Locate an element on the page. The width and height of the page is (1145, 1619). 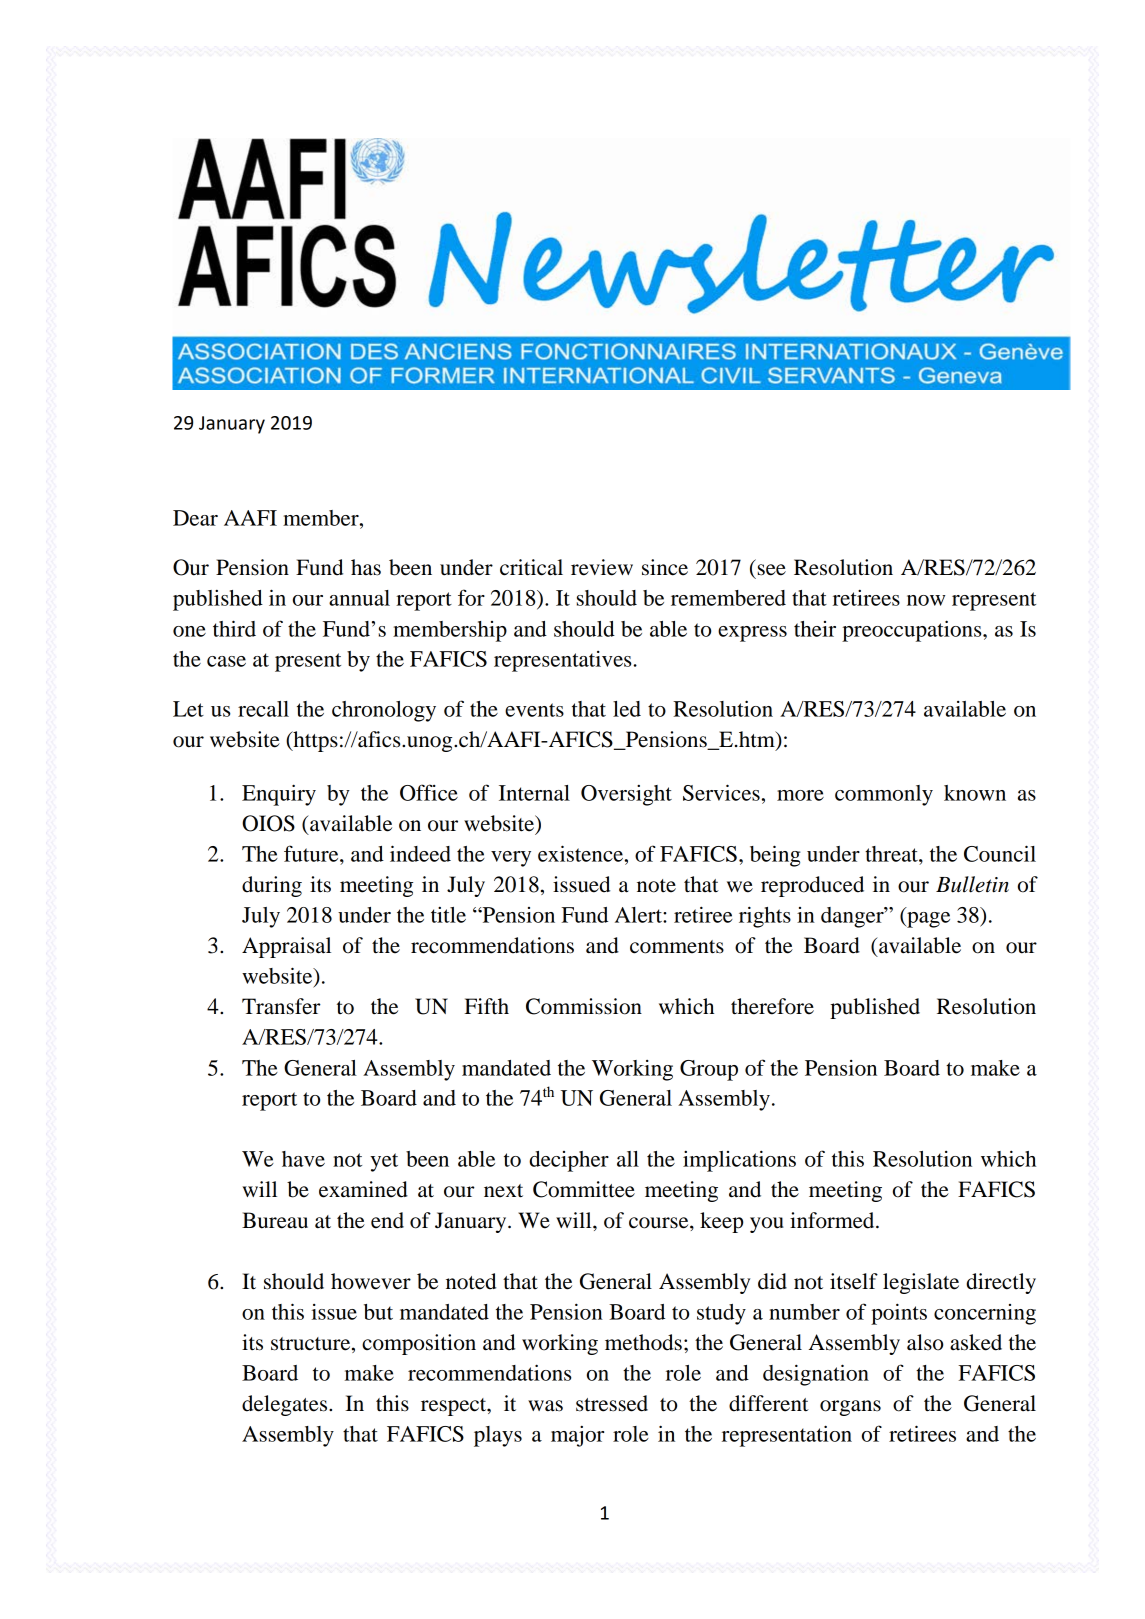
see is located at coordinates (772, 570).
